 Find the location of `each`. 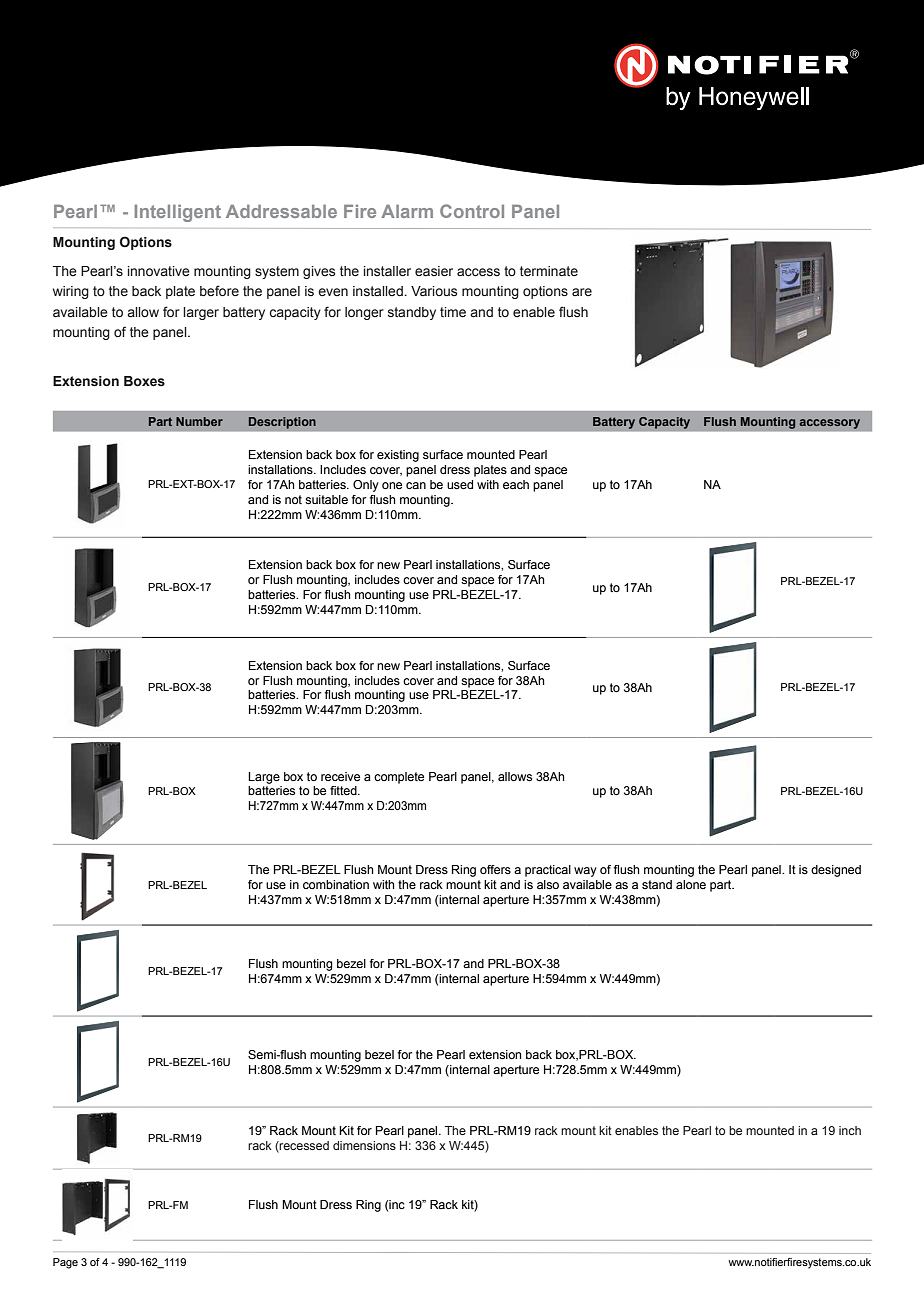

each is located at coordinates (516, 484).
